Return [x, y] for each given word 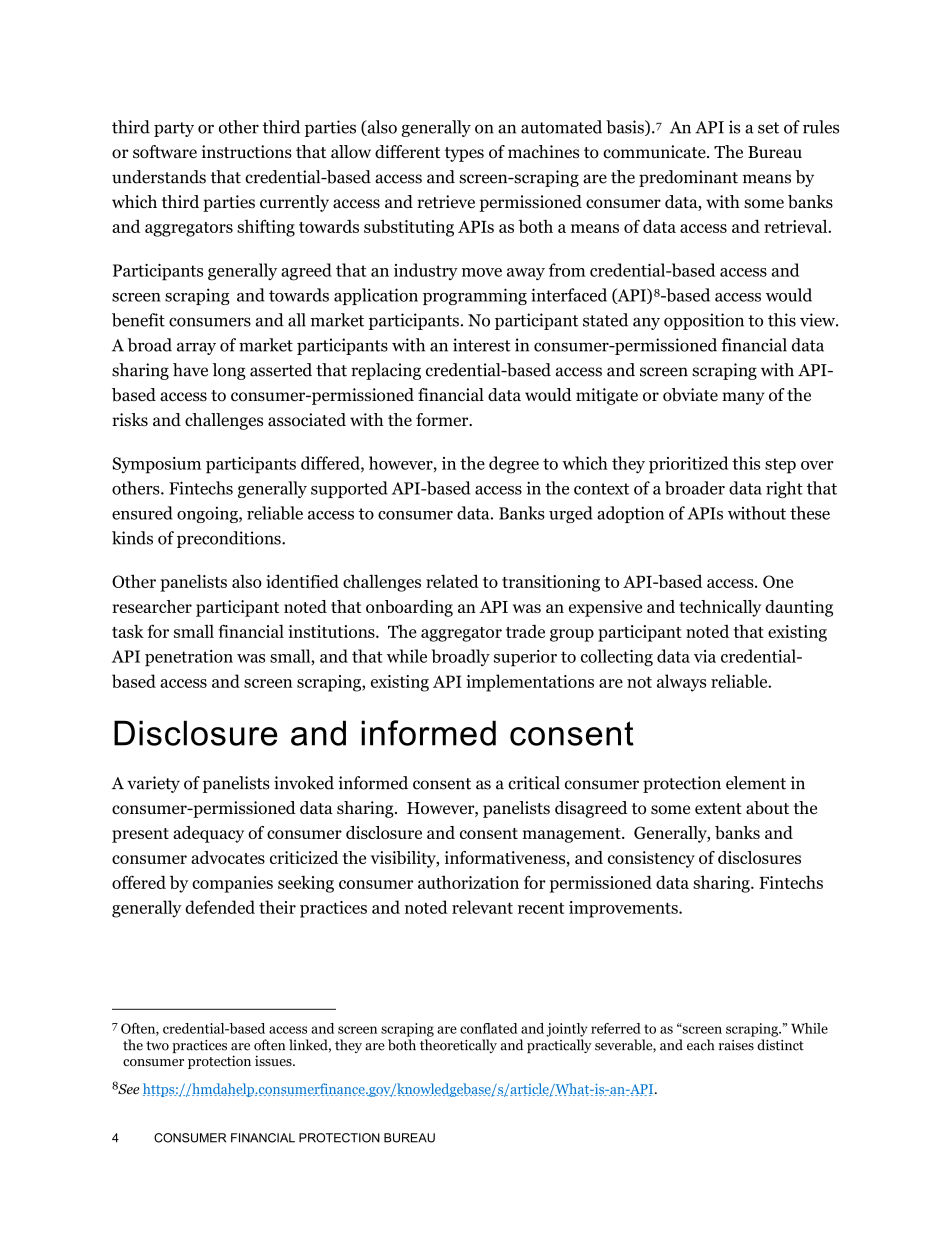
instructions [247, 152]
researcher [152, 606]
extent [718, 809]
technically [720, 608]
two [157, 1046]
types [464, 154]
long [229, 371]
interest [482, 345]
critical [534, 783]
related [452, 581]
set [768, 128]
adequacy [208, 834]
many [743, 398]
